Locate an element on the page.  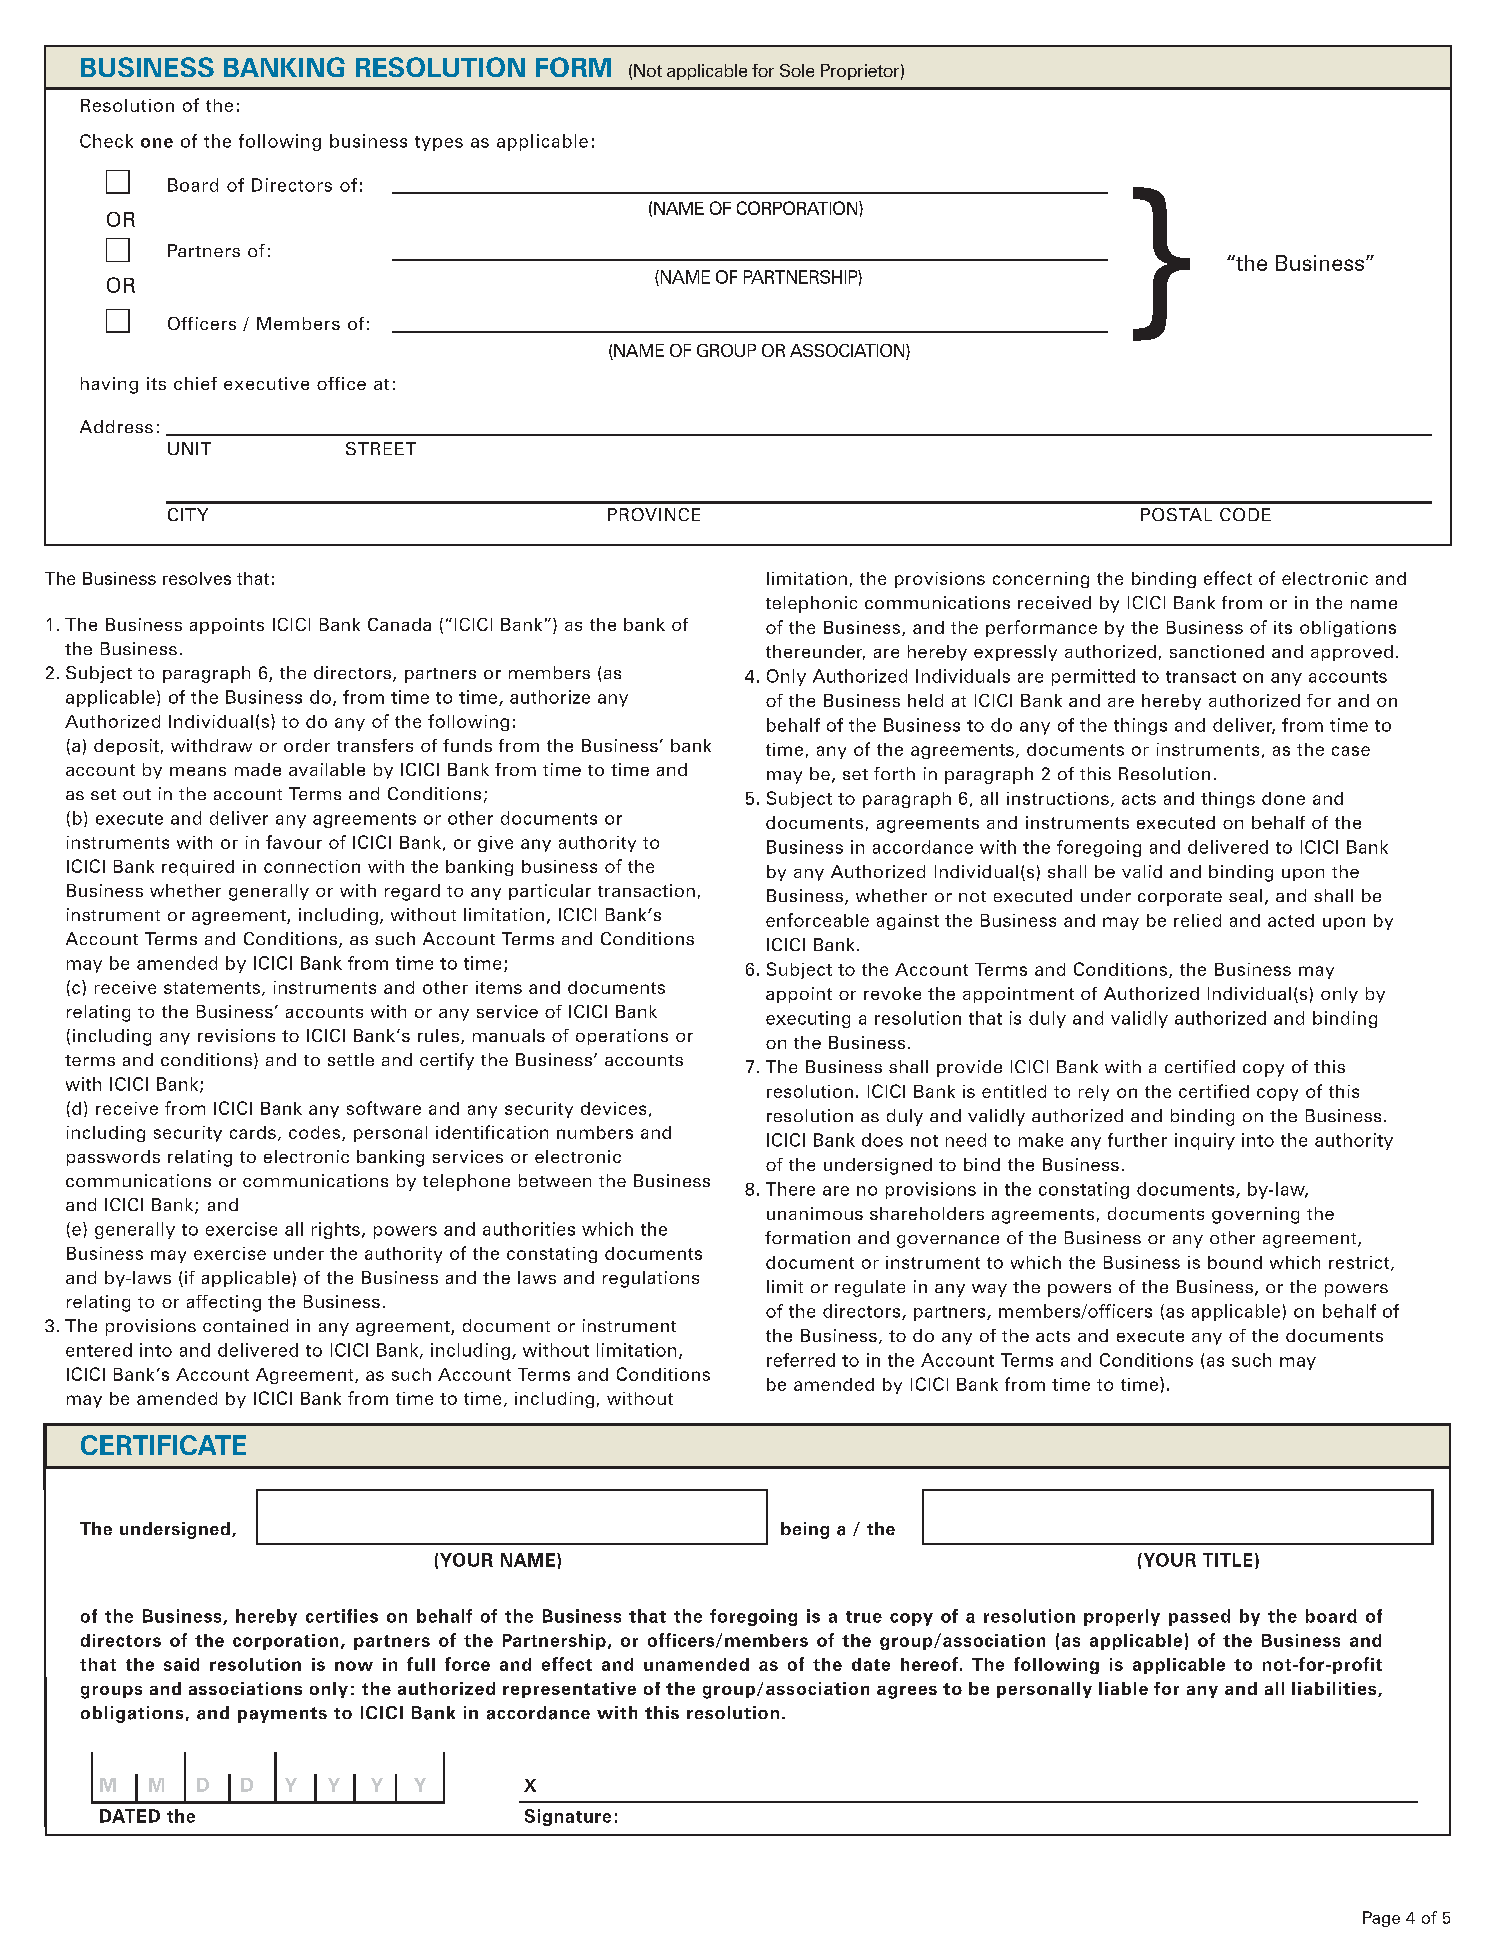
CERTIFICATE is located at coordinates (163, 1445).
